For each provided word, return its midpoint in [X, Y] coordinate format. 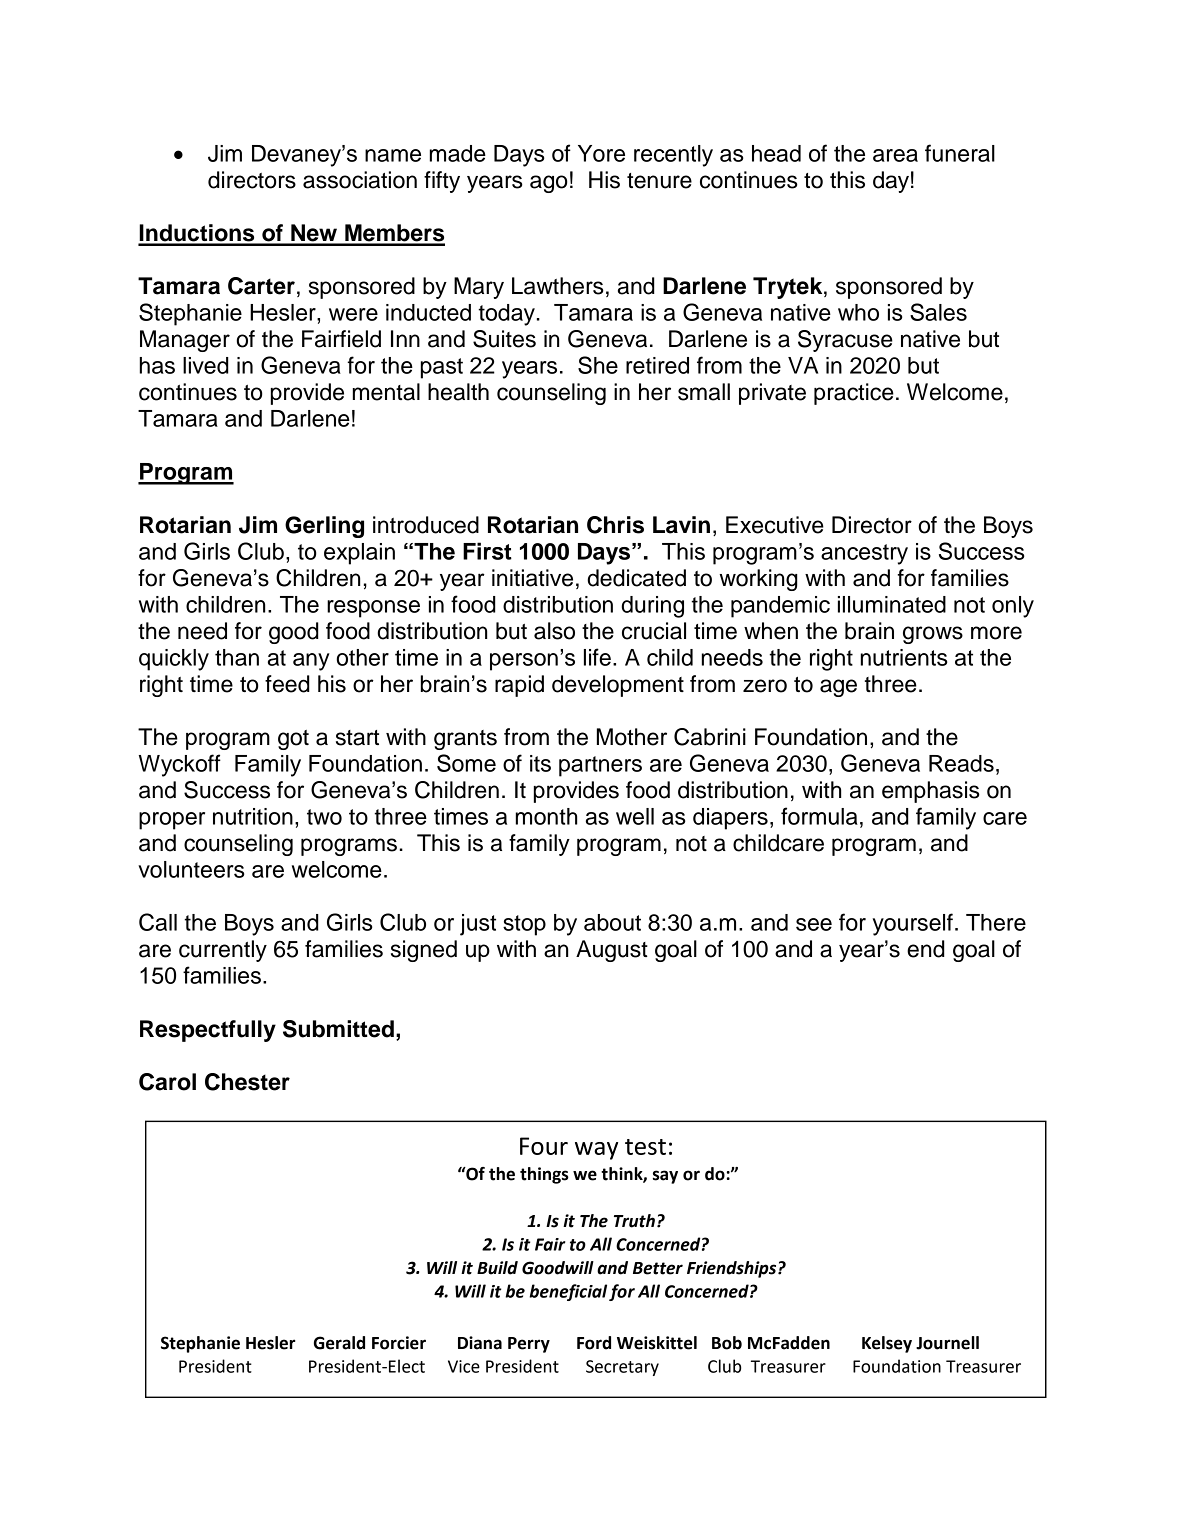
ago [549, 184]
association [360, 180]
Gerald [339, 1343]
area [895, 155]
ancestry [864, 554]
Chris [615, 525]
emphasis [931, 792]
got [293, 740]
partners [600, 766]
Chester [247, 1082]
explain [359, 554]
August [612, 951]
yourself [913, 924]
